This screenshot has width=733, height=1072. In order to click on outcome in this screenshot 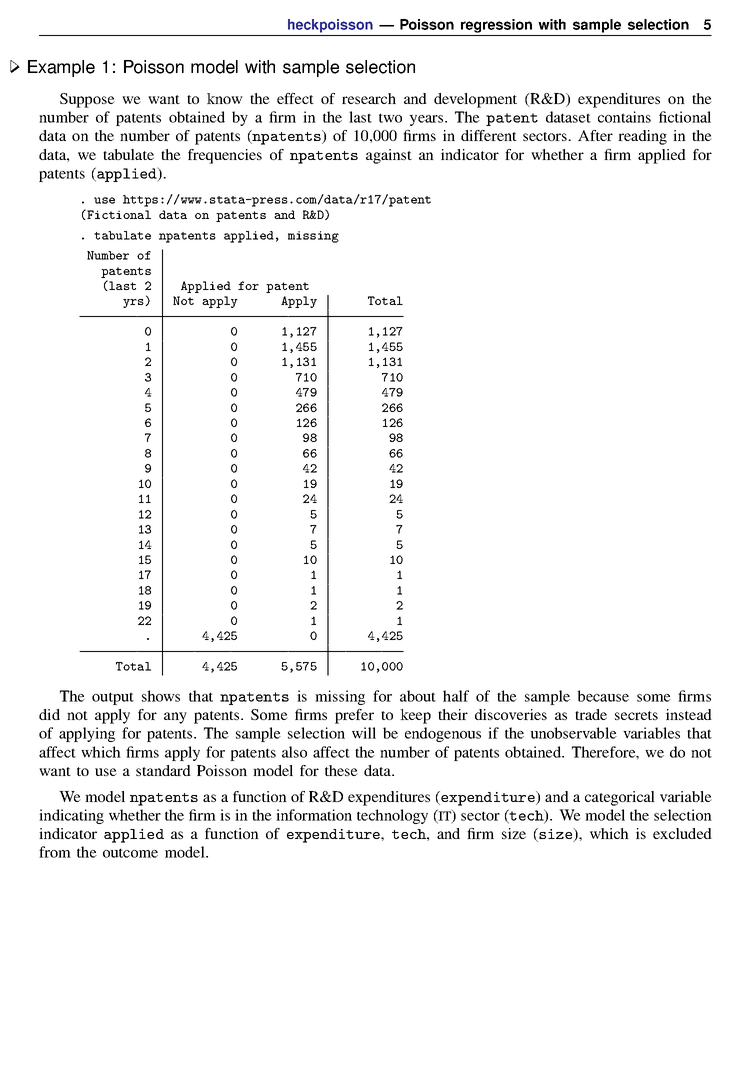, I will do `click(130, 853)`.
